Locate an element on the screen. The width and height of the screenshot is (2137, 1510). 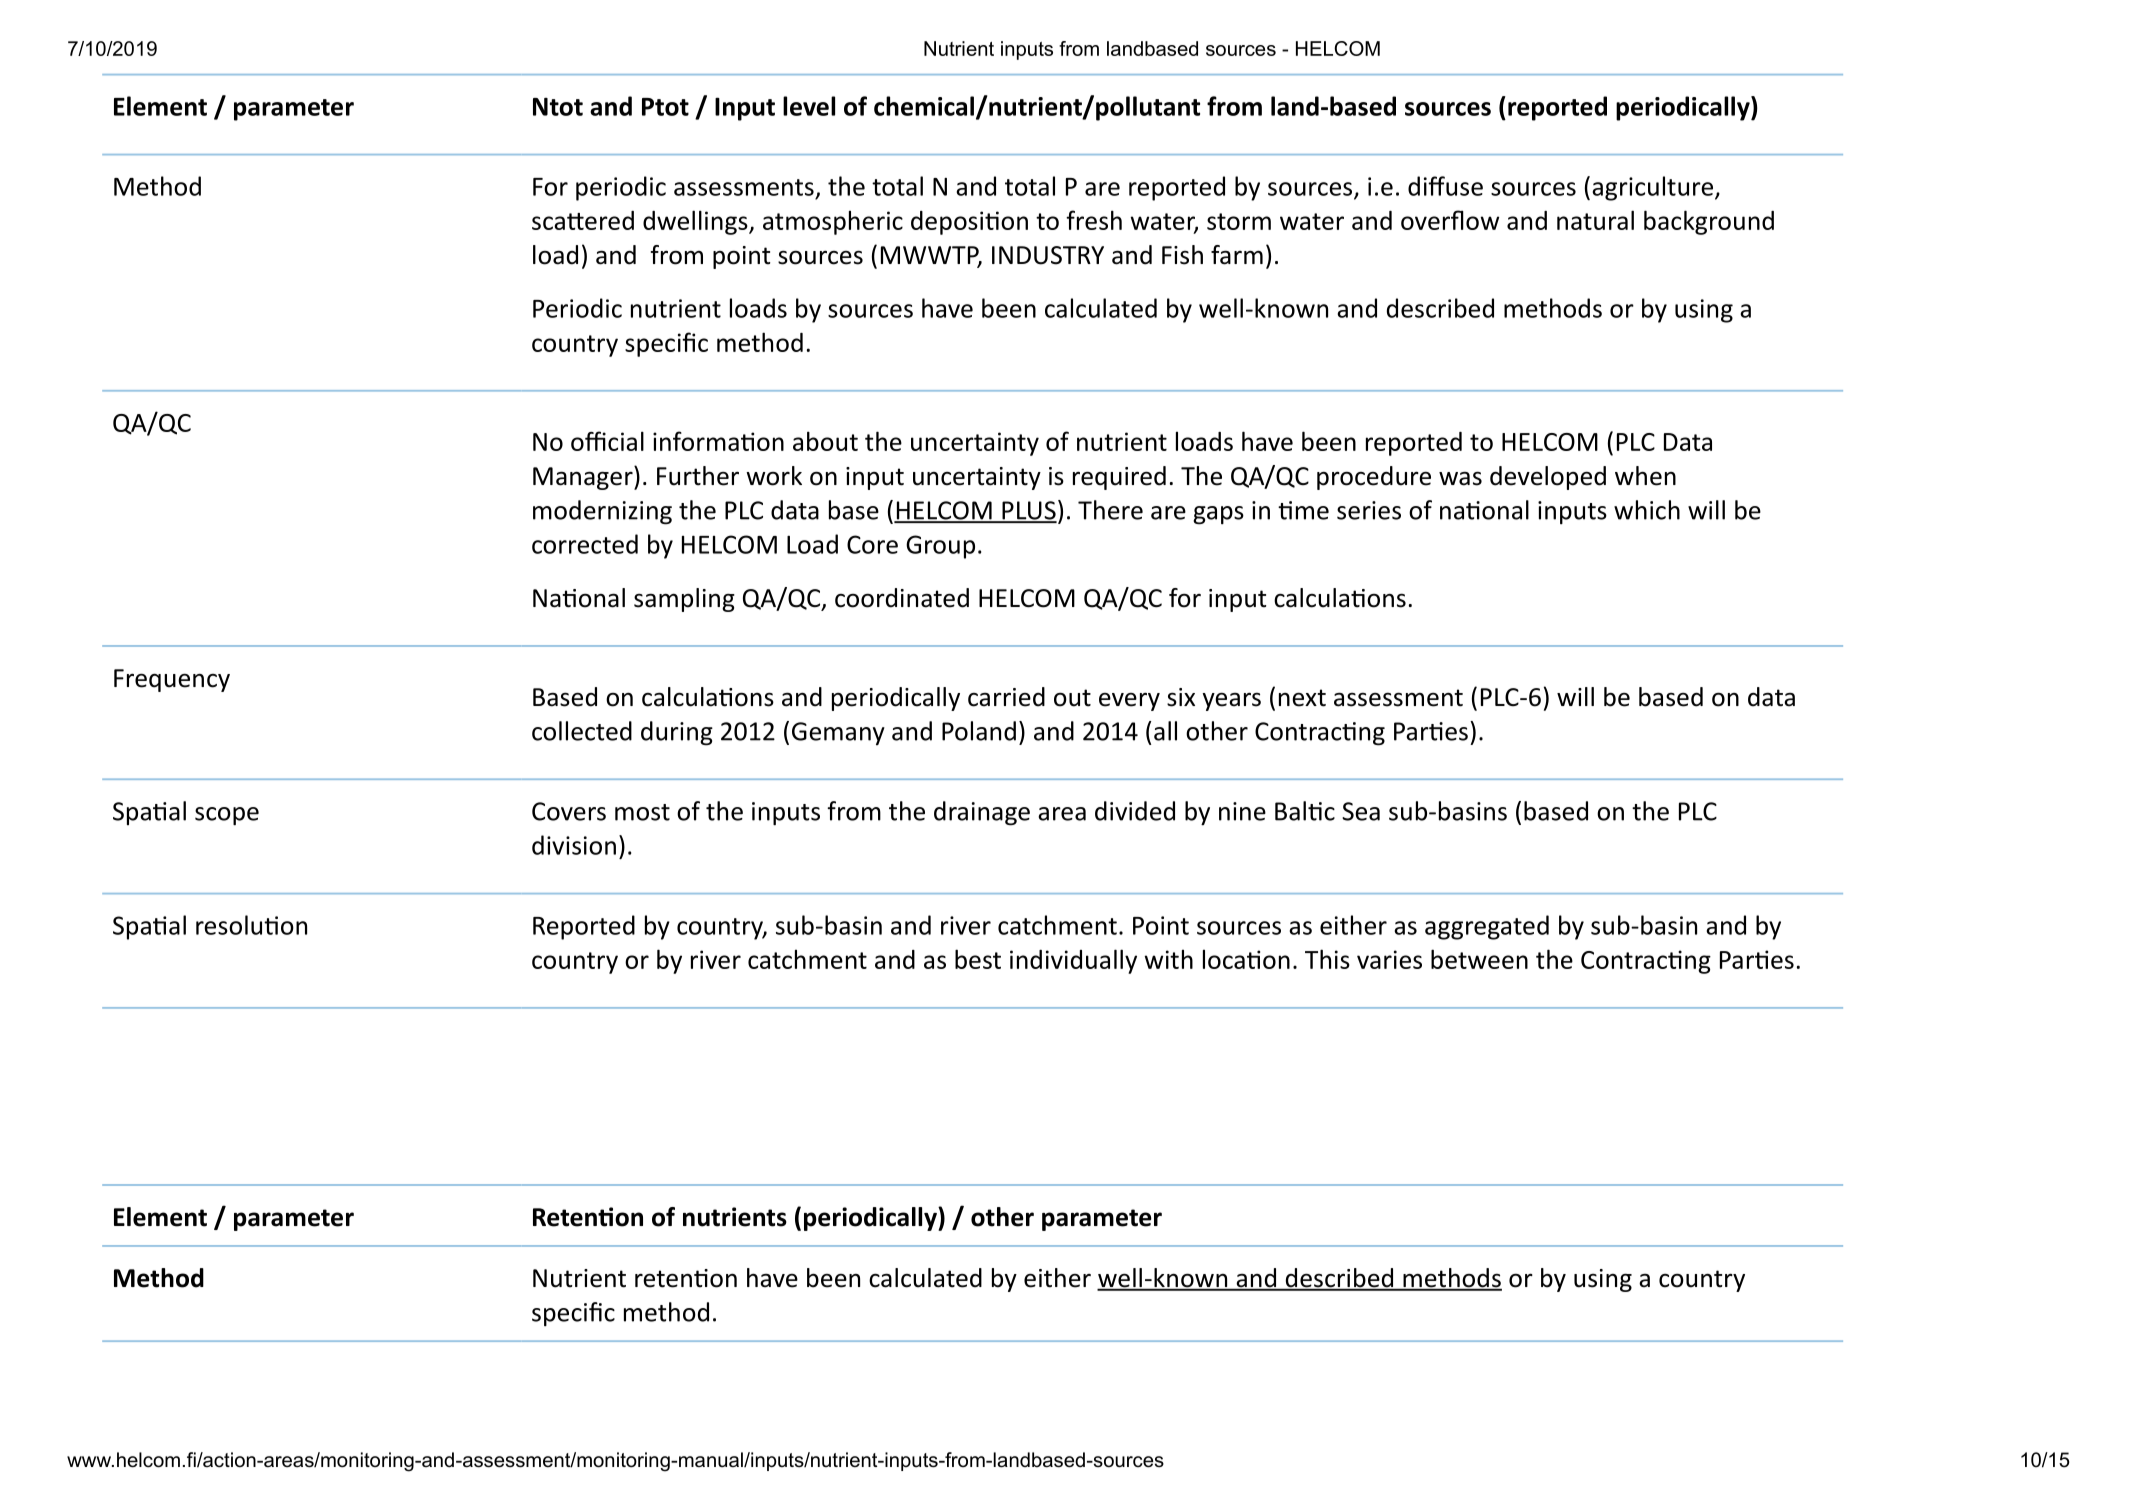
Group is located at coordinates (940, 547).
